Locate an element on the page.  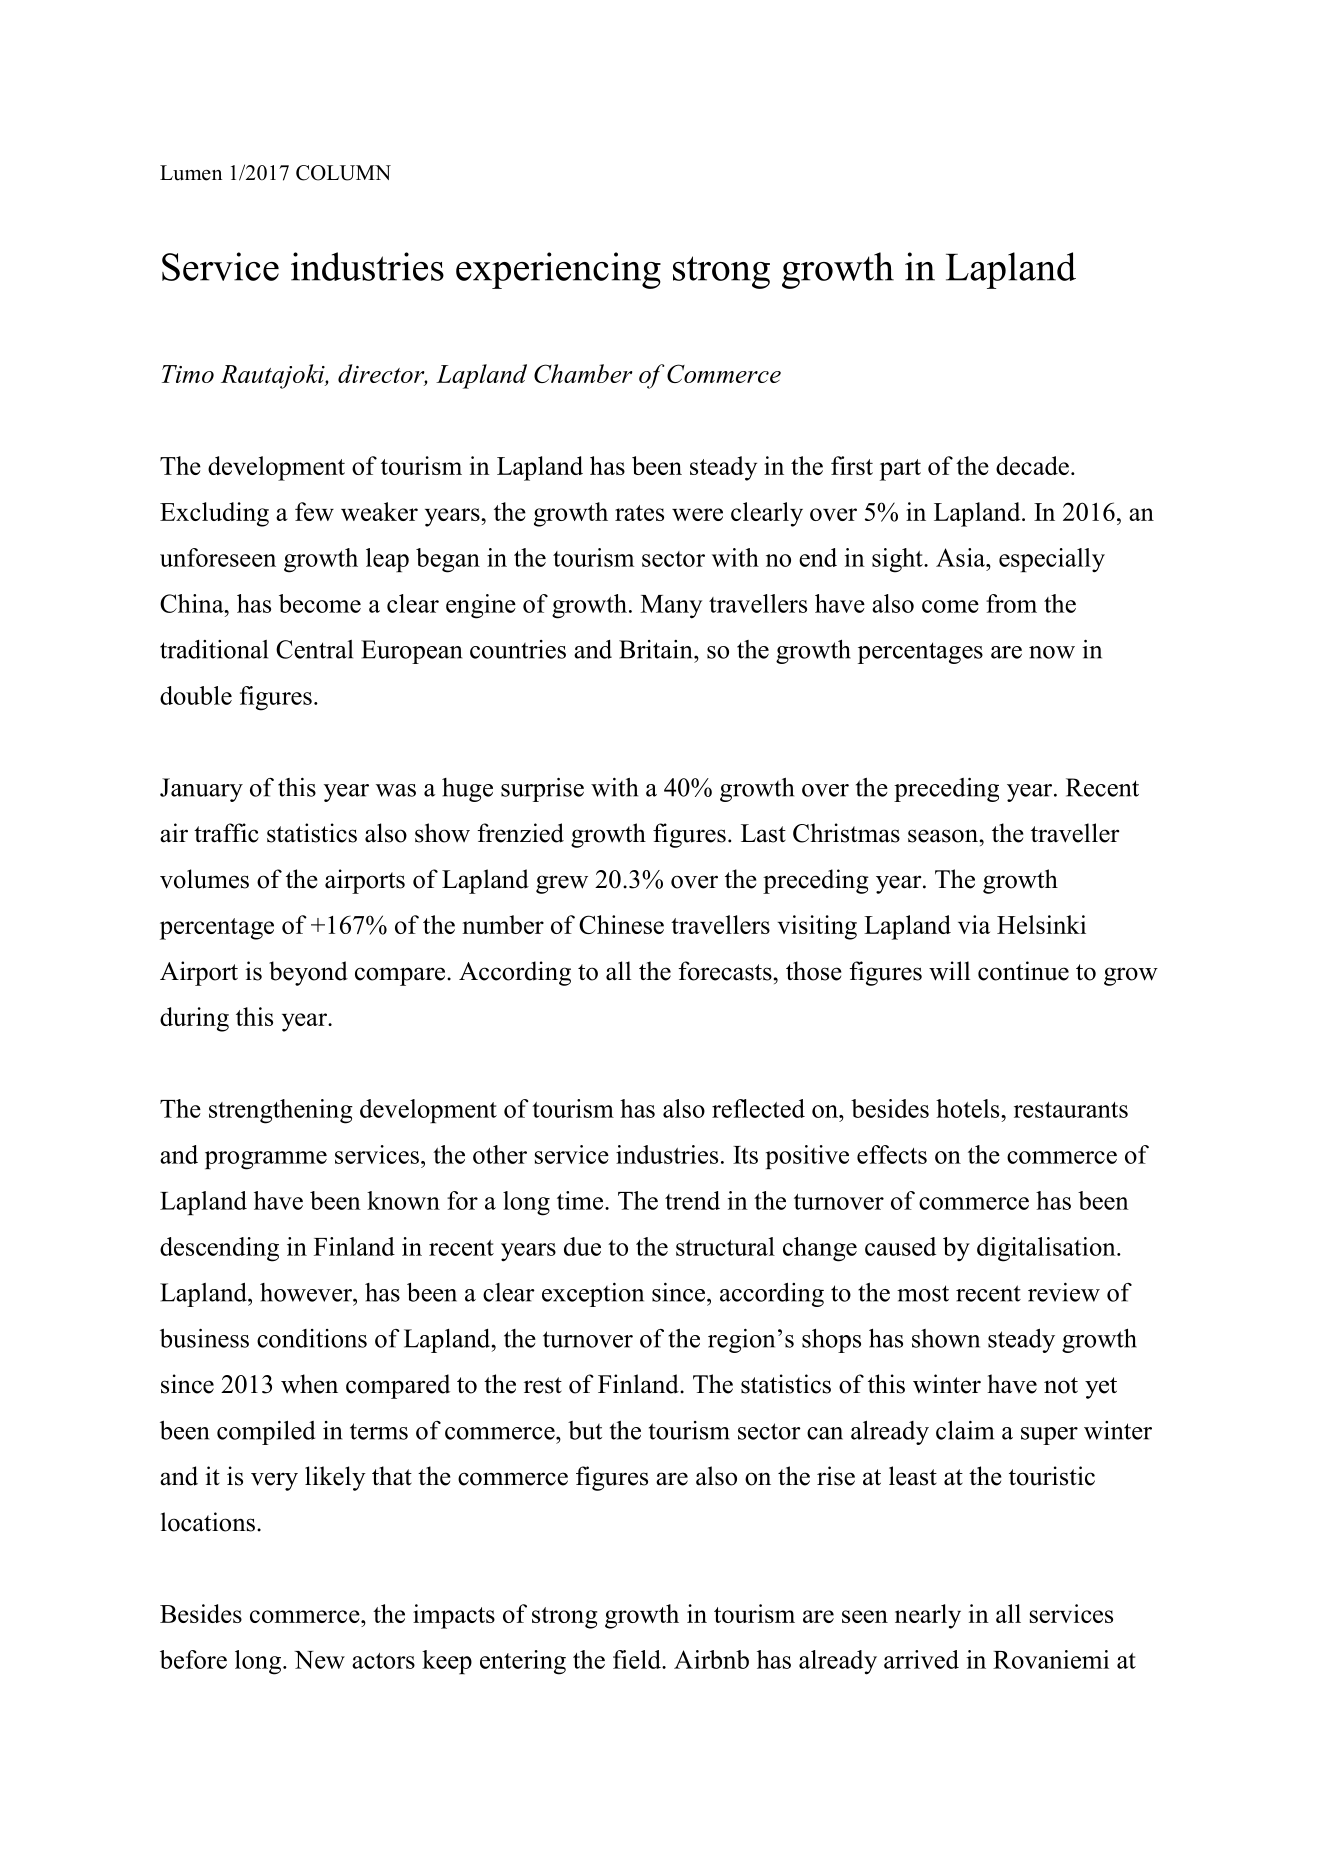
digitalisation is located at coordinates (1047, 1249).
